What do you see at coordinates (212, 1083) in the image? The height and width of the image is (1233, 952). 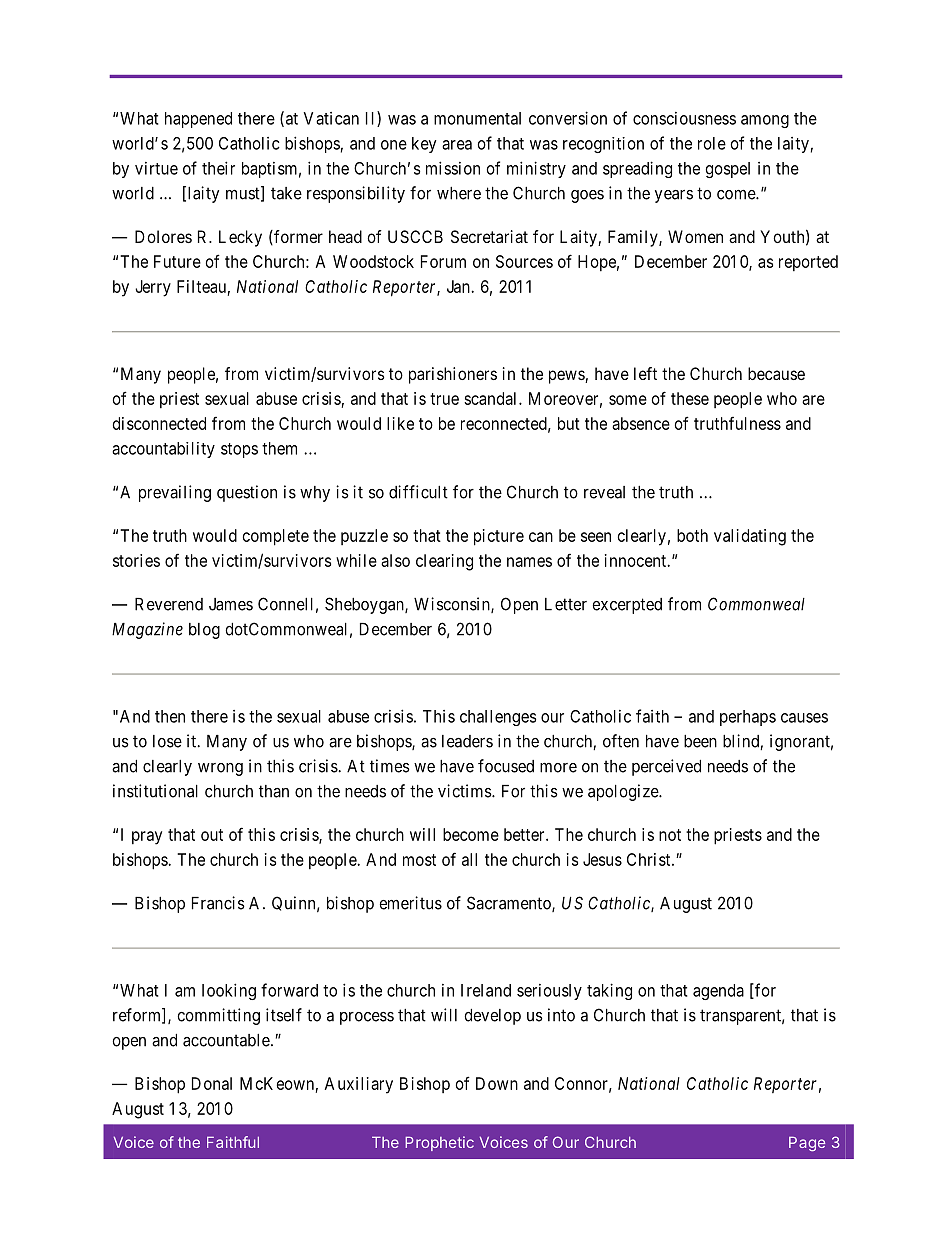 I see `Donal` at bounding box center [212, 1083].
